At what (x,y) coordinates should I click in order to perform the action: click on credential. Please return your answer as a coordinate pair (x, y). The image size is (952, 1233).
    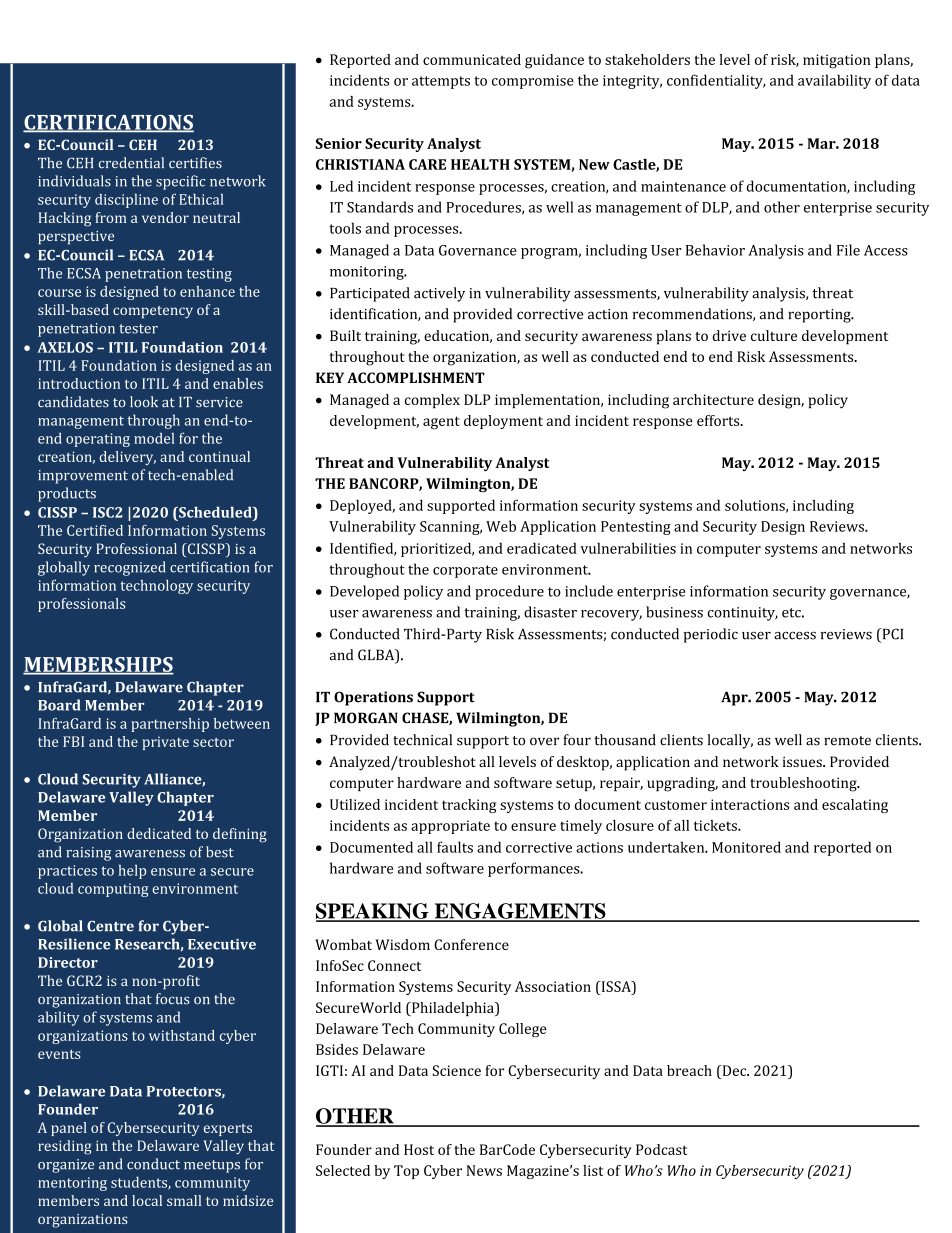
    Looking at the image, I should click on (131, 163).
